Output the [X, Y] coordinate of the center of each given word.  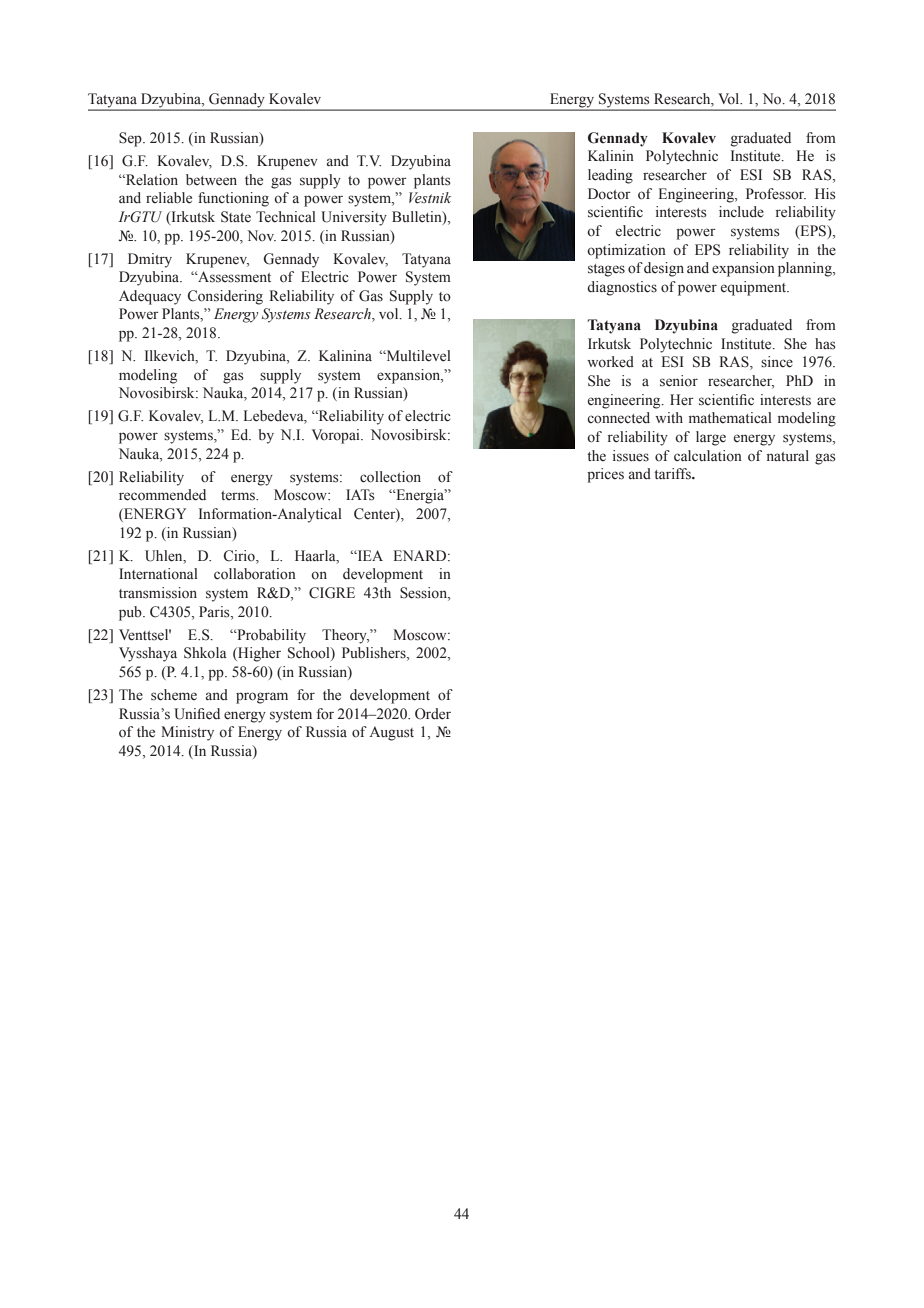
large [711, 438]
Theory [345, 636]
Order [433, 714]
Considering [225, 297]
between [211, 180]
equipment [755, 288]
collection [390, 477]
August [391, 733]
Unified [197, 714]
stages [606, 270]
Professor [776, 194]
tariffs [673, 474]
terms [239, 496]
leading [610, 176]
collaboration [255, 574]
